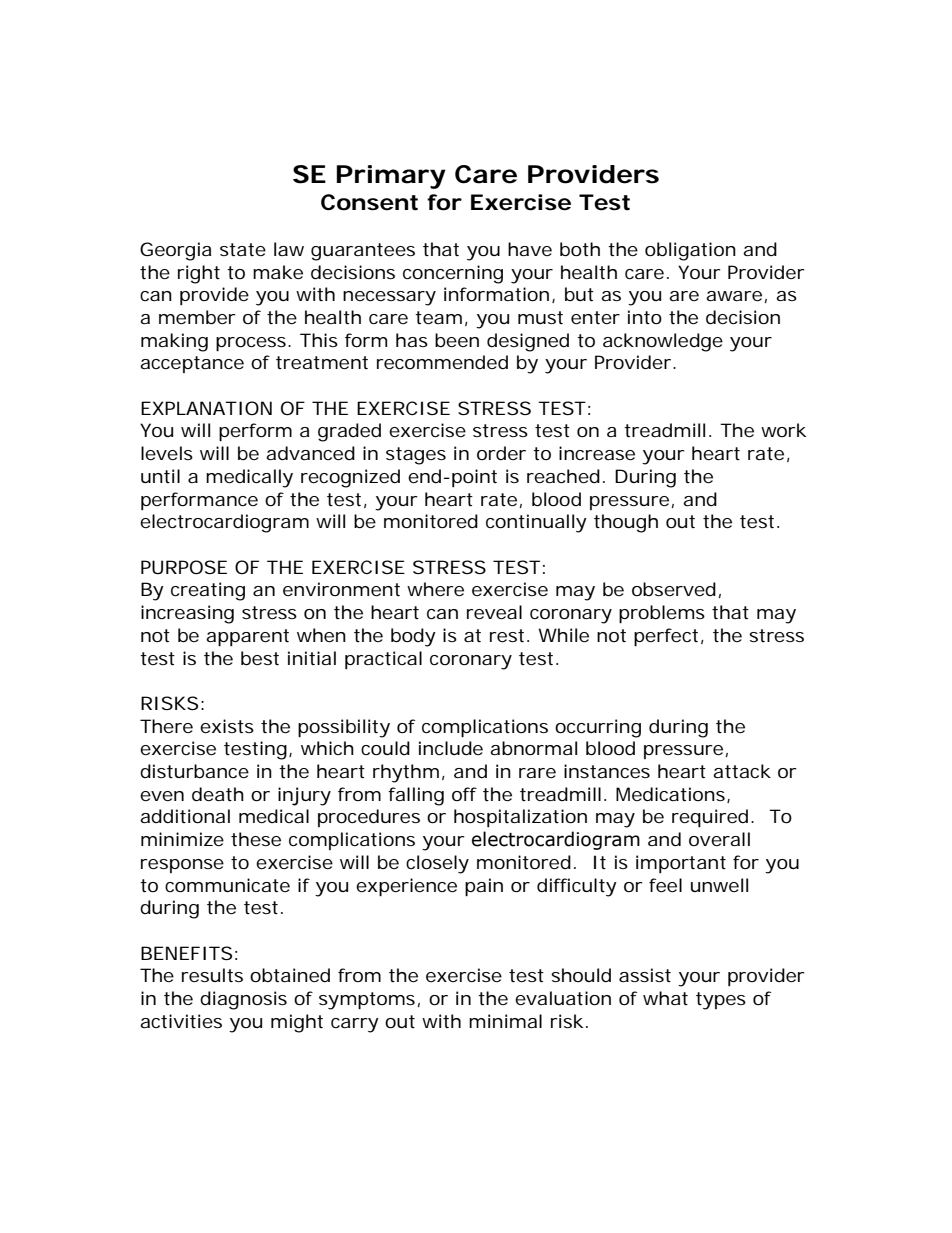 This document has width=952, height=1233. What do you see at coordinates (206, 408) in the document?
I see `EXPLANATION` at bounding box center [206, 408].
